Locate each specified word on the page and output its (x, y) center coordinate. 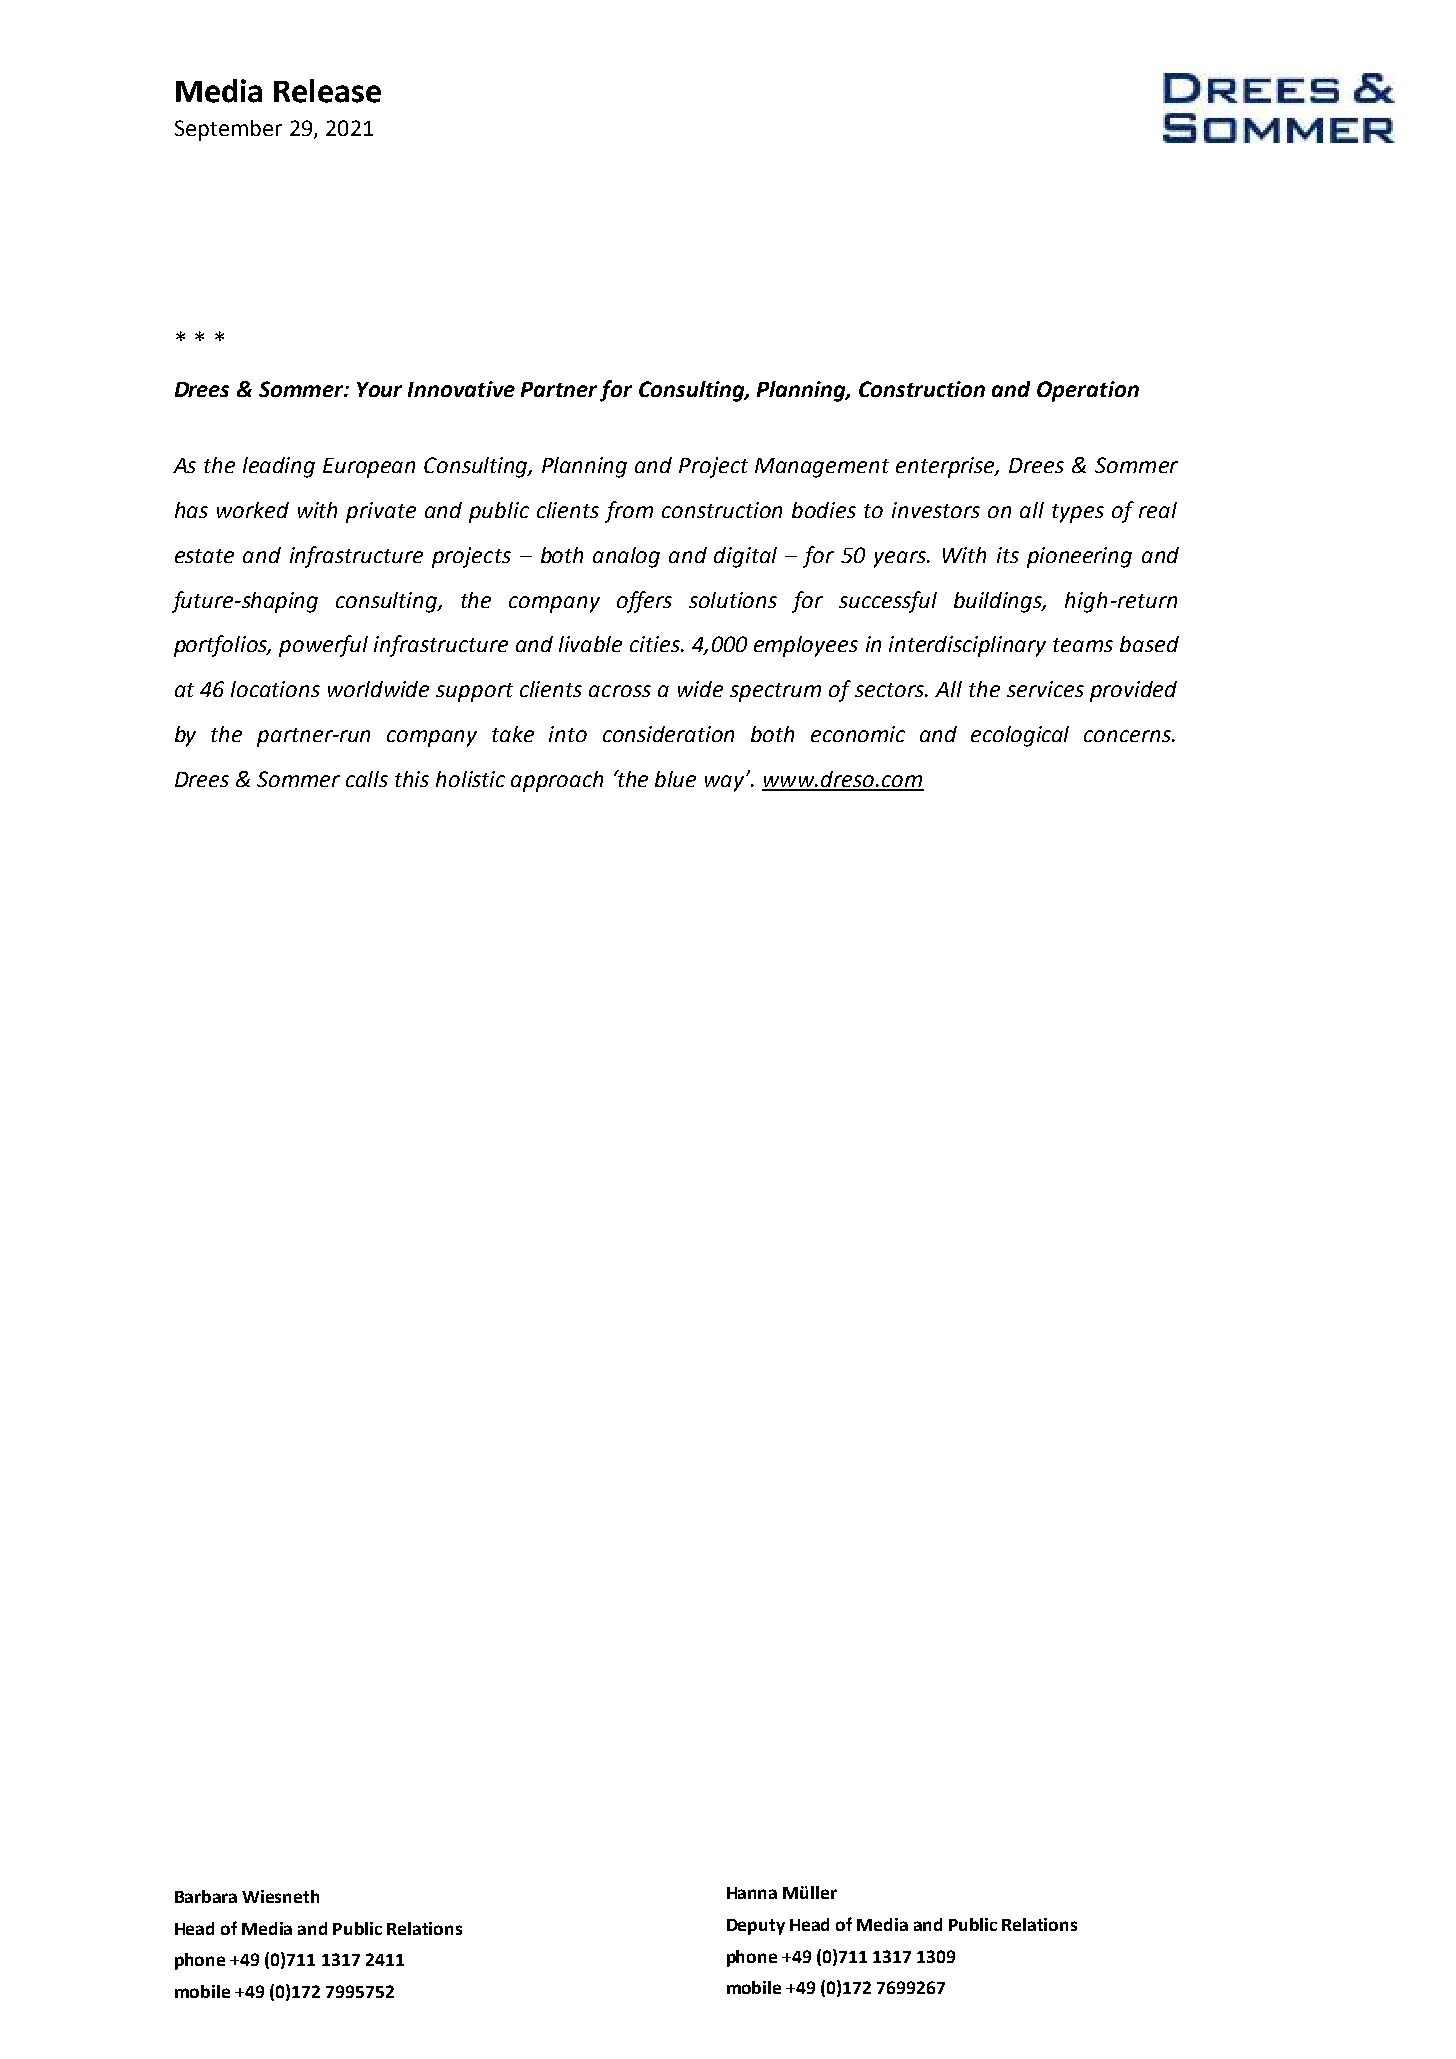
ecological (1020, 736)
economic (858, 734)
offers (644, 602)
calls (367, 779)
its (1008, 555)
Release (327, 91)
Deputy (756, 1927)
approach (557, 781)
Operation (1088, 391)
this (412, 779)
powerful (323, 646)
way (724, 783)
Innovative (461, 389)
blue (675, 779)
